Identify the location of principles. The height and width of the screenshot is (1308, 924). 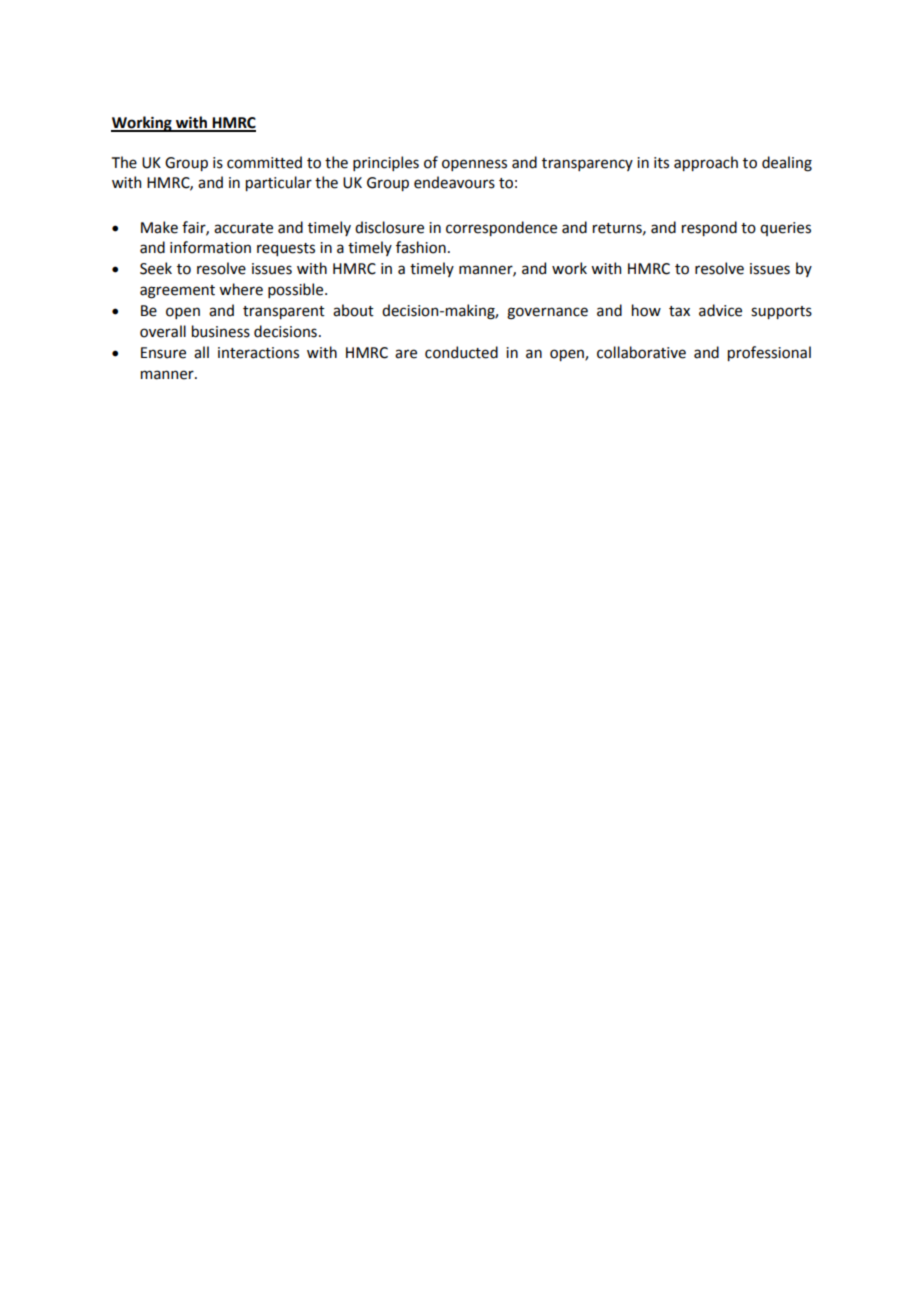
(386, 163).
